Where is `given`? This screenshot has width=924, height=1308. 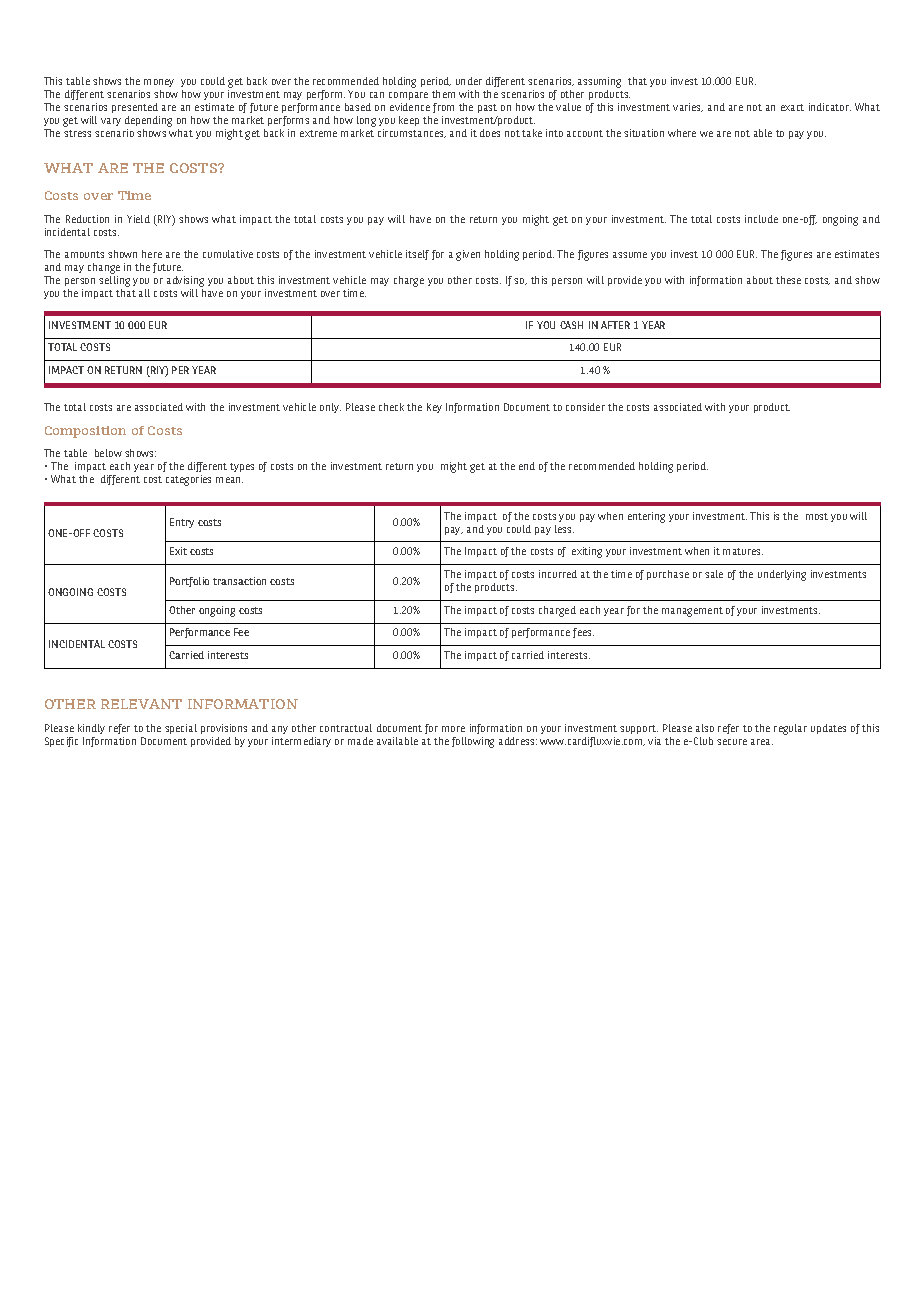
given is located at coordinates (468, 255).
